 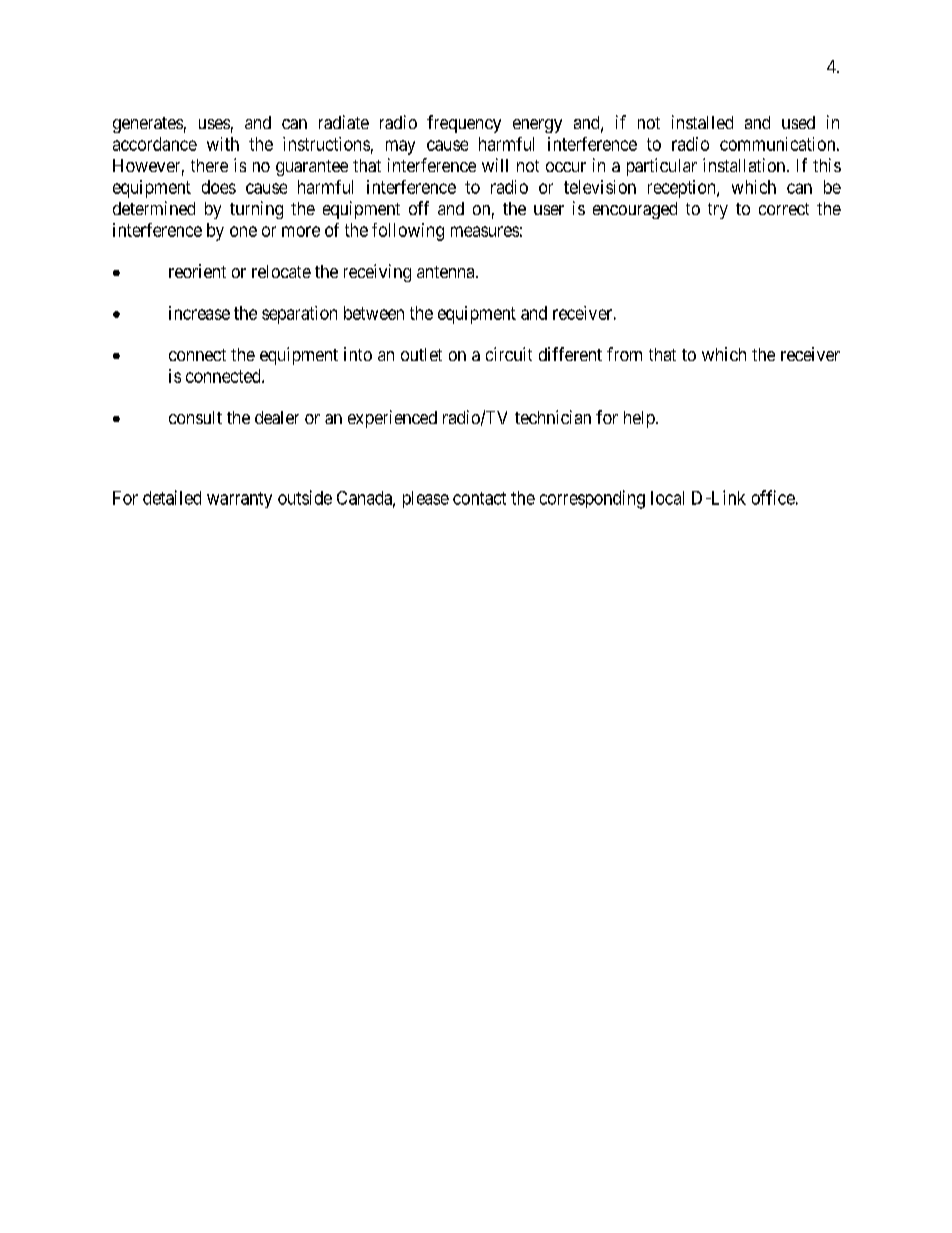 What do you see at coordinates (702, 122) in the screenshot?
I see `installed` at bounding box center [702, 122].
